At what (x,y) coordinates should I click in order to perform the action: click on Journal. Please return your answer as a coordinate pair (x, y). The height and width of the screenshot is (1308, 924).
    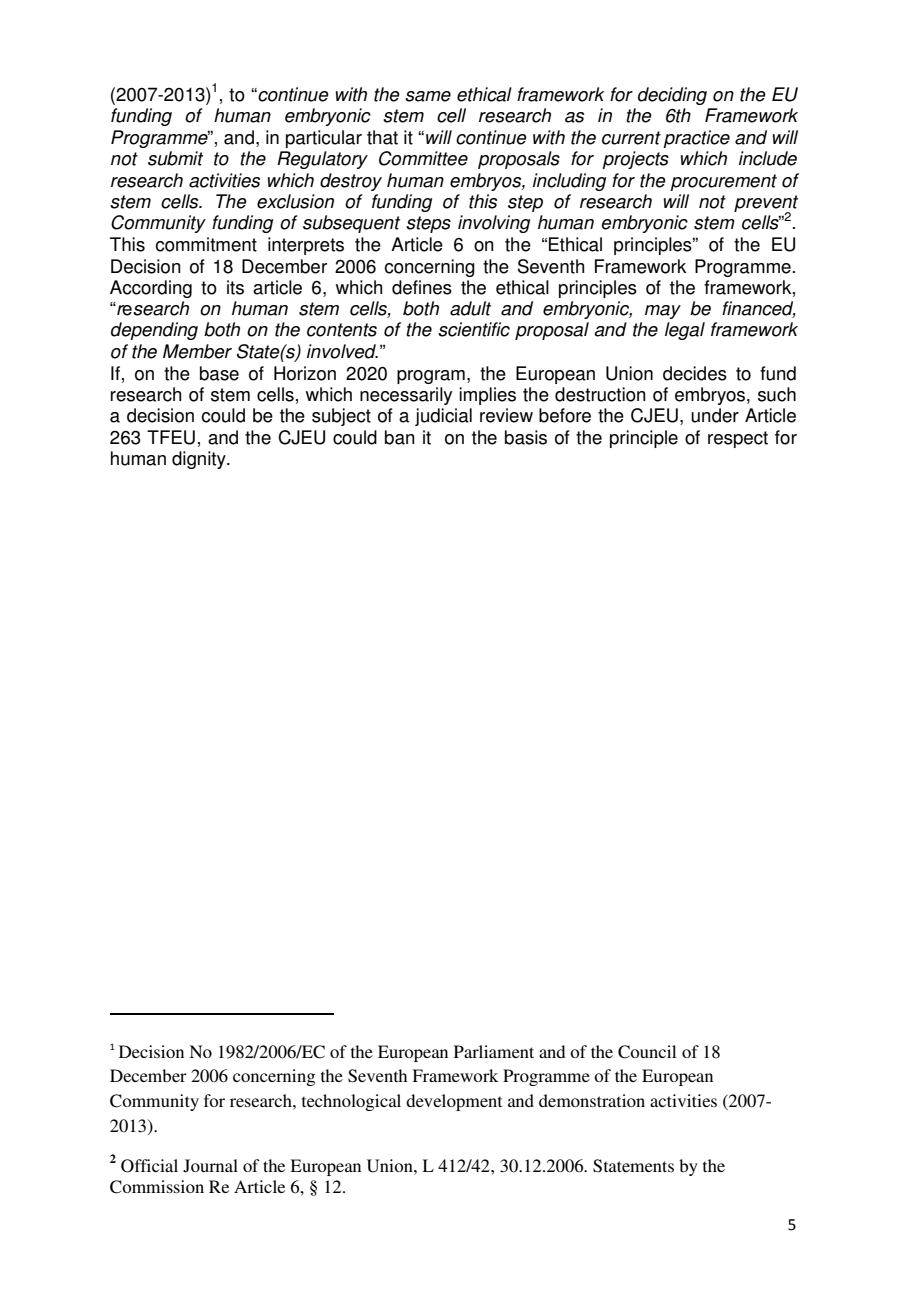
    Looking at the image, I should click on (210, 1166).
